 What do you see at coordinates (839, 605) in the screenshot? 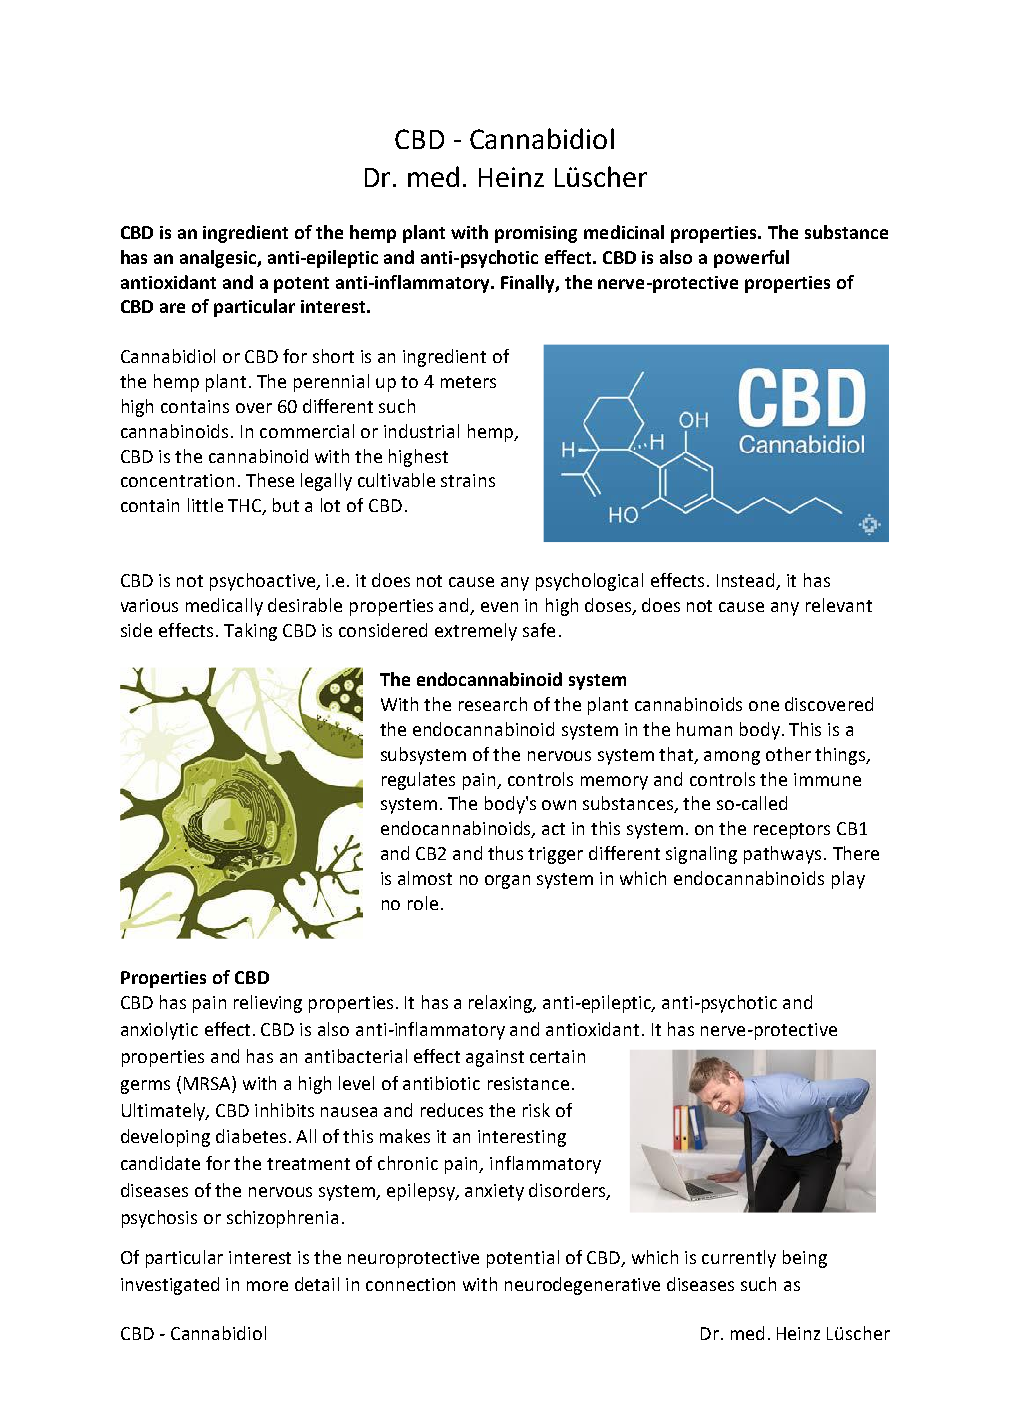
I see `relevant` at bounding box center [839, 605].
